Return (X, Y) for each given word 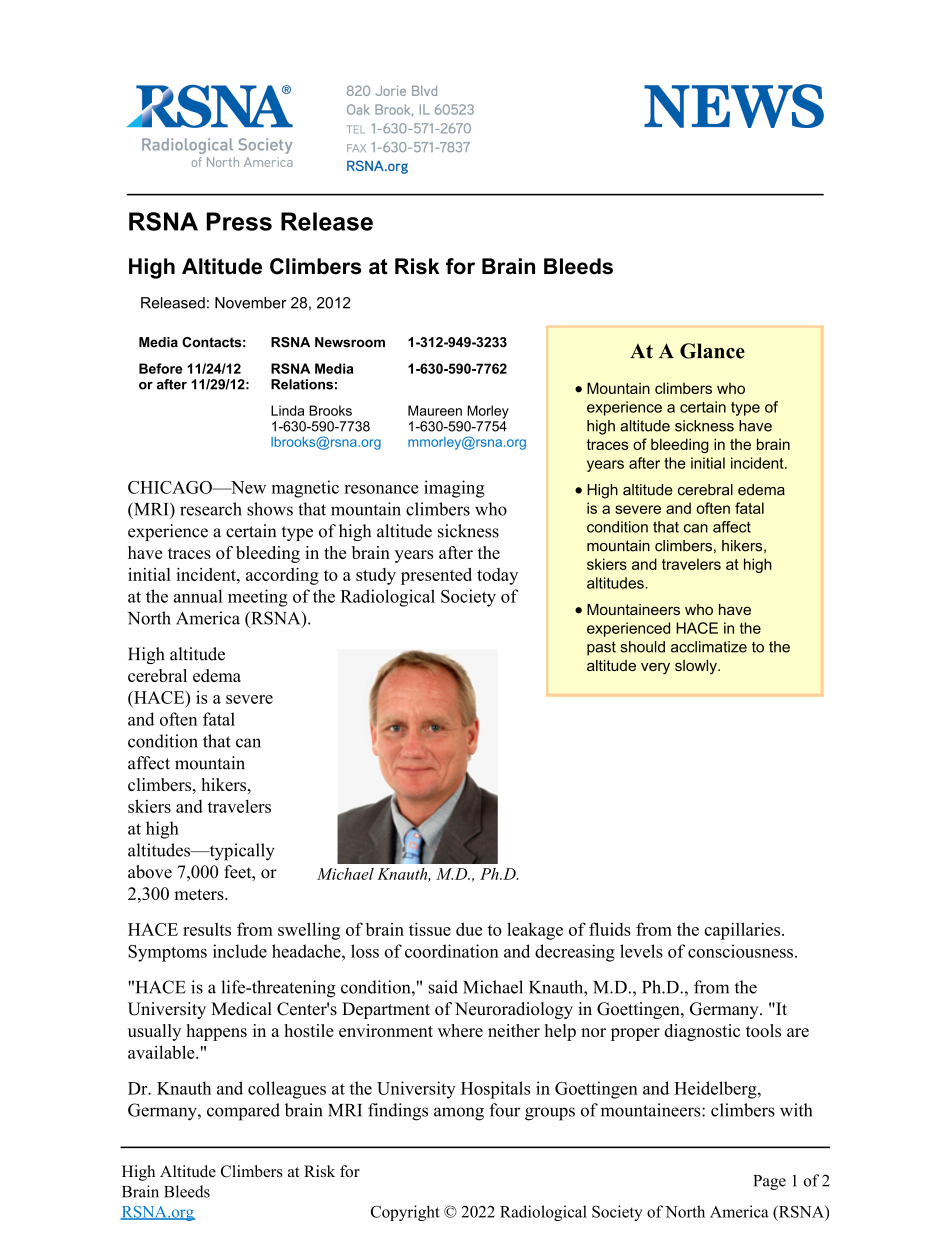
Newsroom (350, 342)
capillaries (743, 931)
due (469, 929)
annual (198, 596)
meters (200, 894)
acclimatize (709, 647)
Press (239, 221)
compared (243, 1112)
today (497, 576)
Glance (712, 351)
